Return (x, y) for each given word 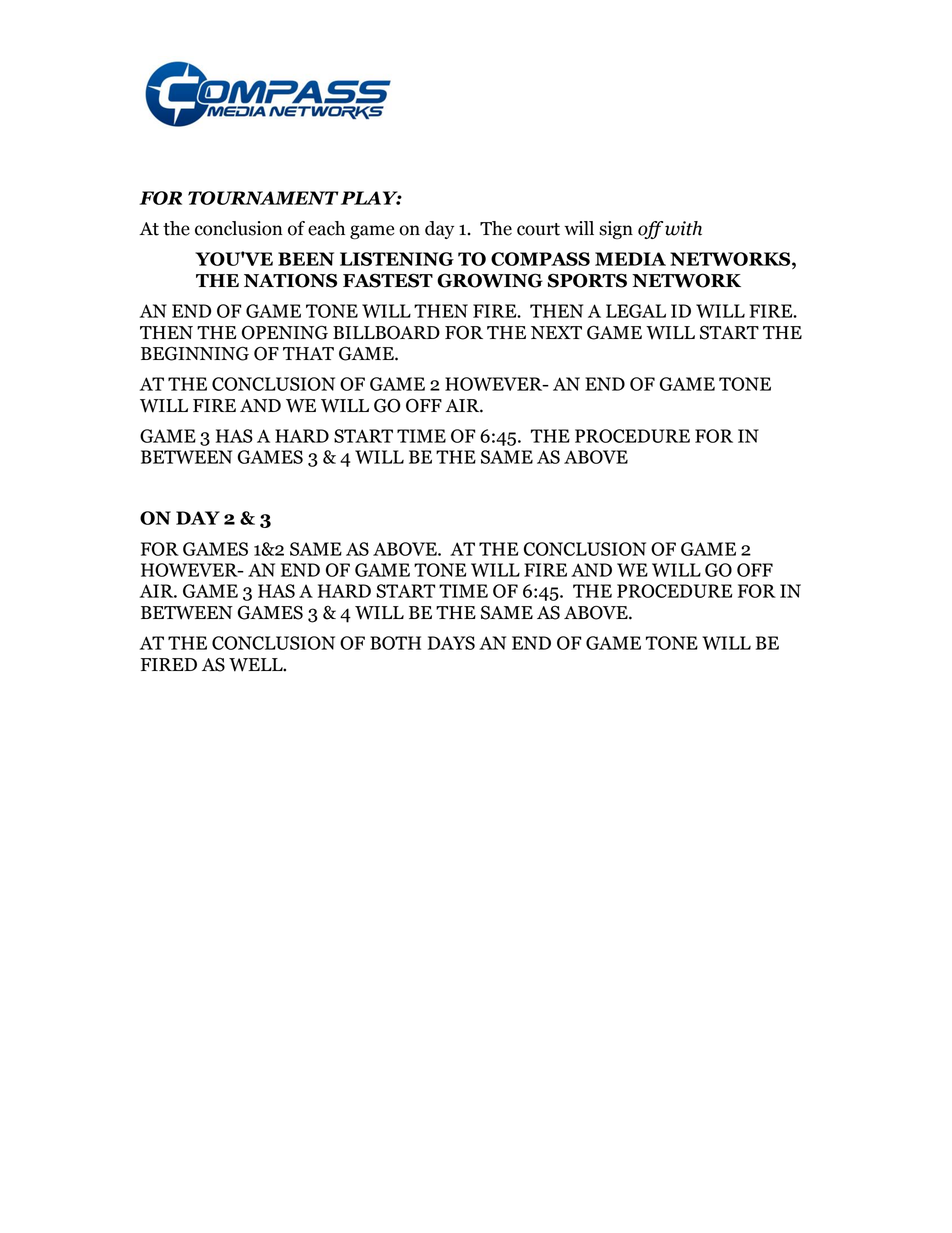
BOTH (395, 643)
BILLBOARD (386, 332)
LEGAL (636, 311)
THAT (308, 353)
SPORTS (587, 280)
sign (616, 230)
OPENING (285, 332)
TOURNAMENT (263, 198)
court (538, 229)
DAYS (451, 643)
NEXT (556, 332)
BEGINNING (195, 353)
